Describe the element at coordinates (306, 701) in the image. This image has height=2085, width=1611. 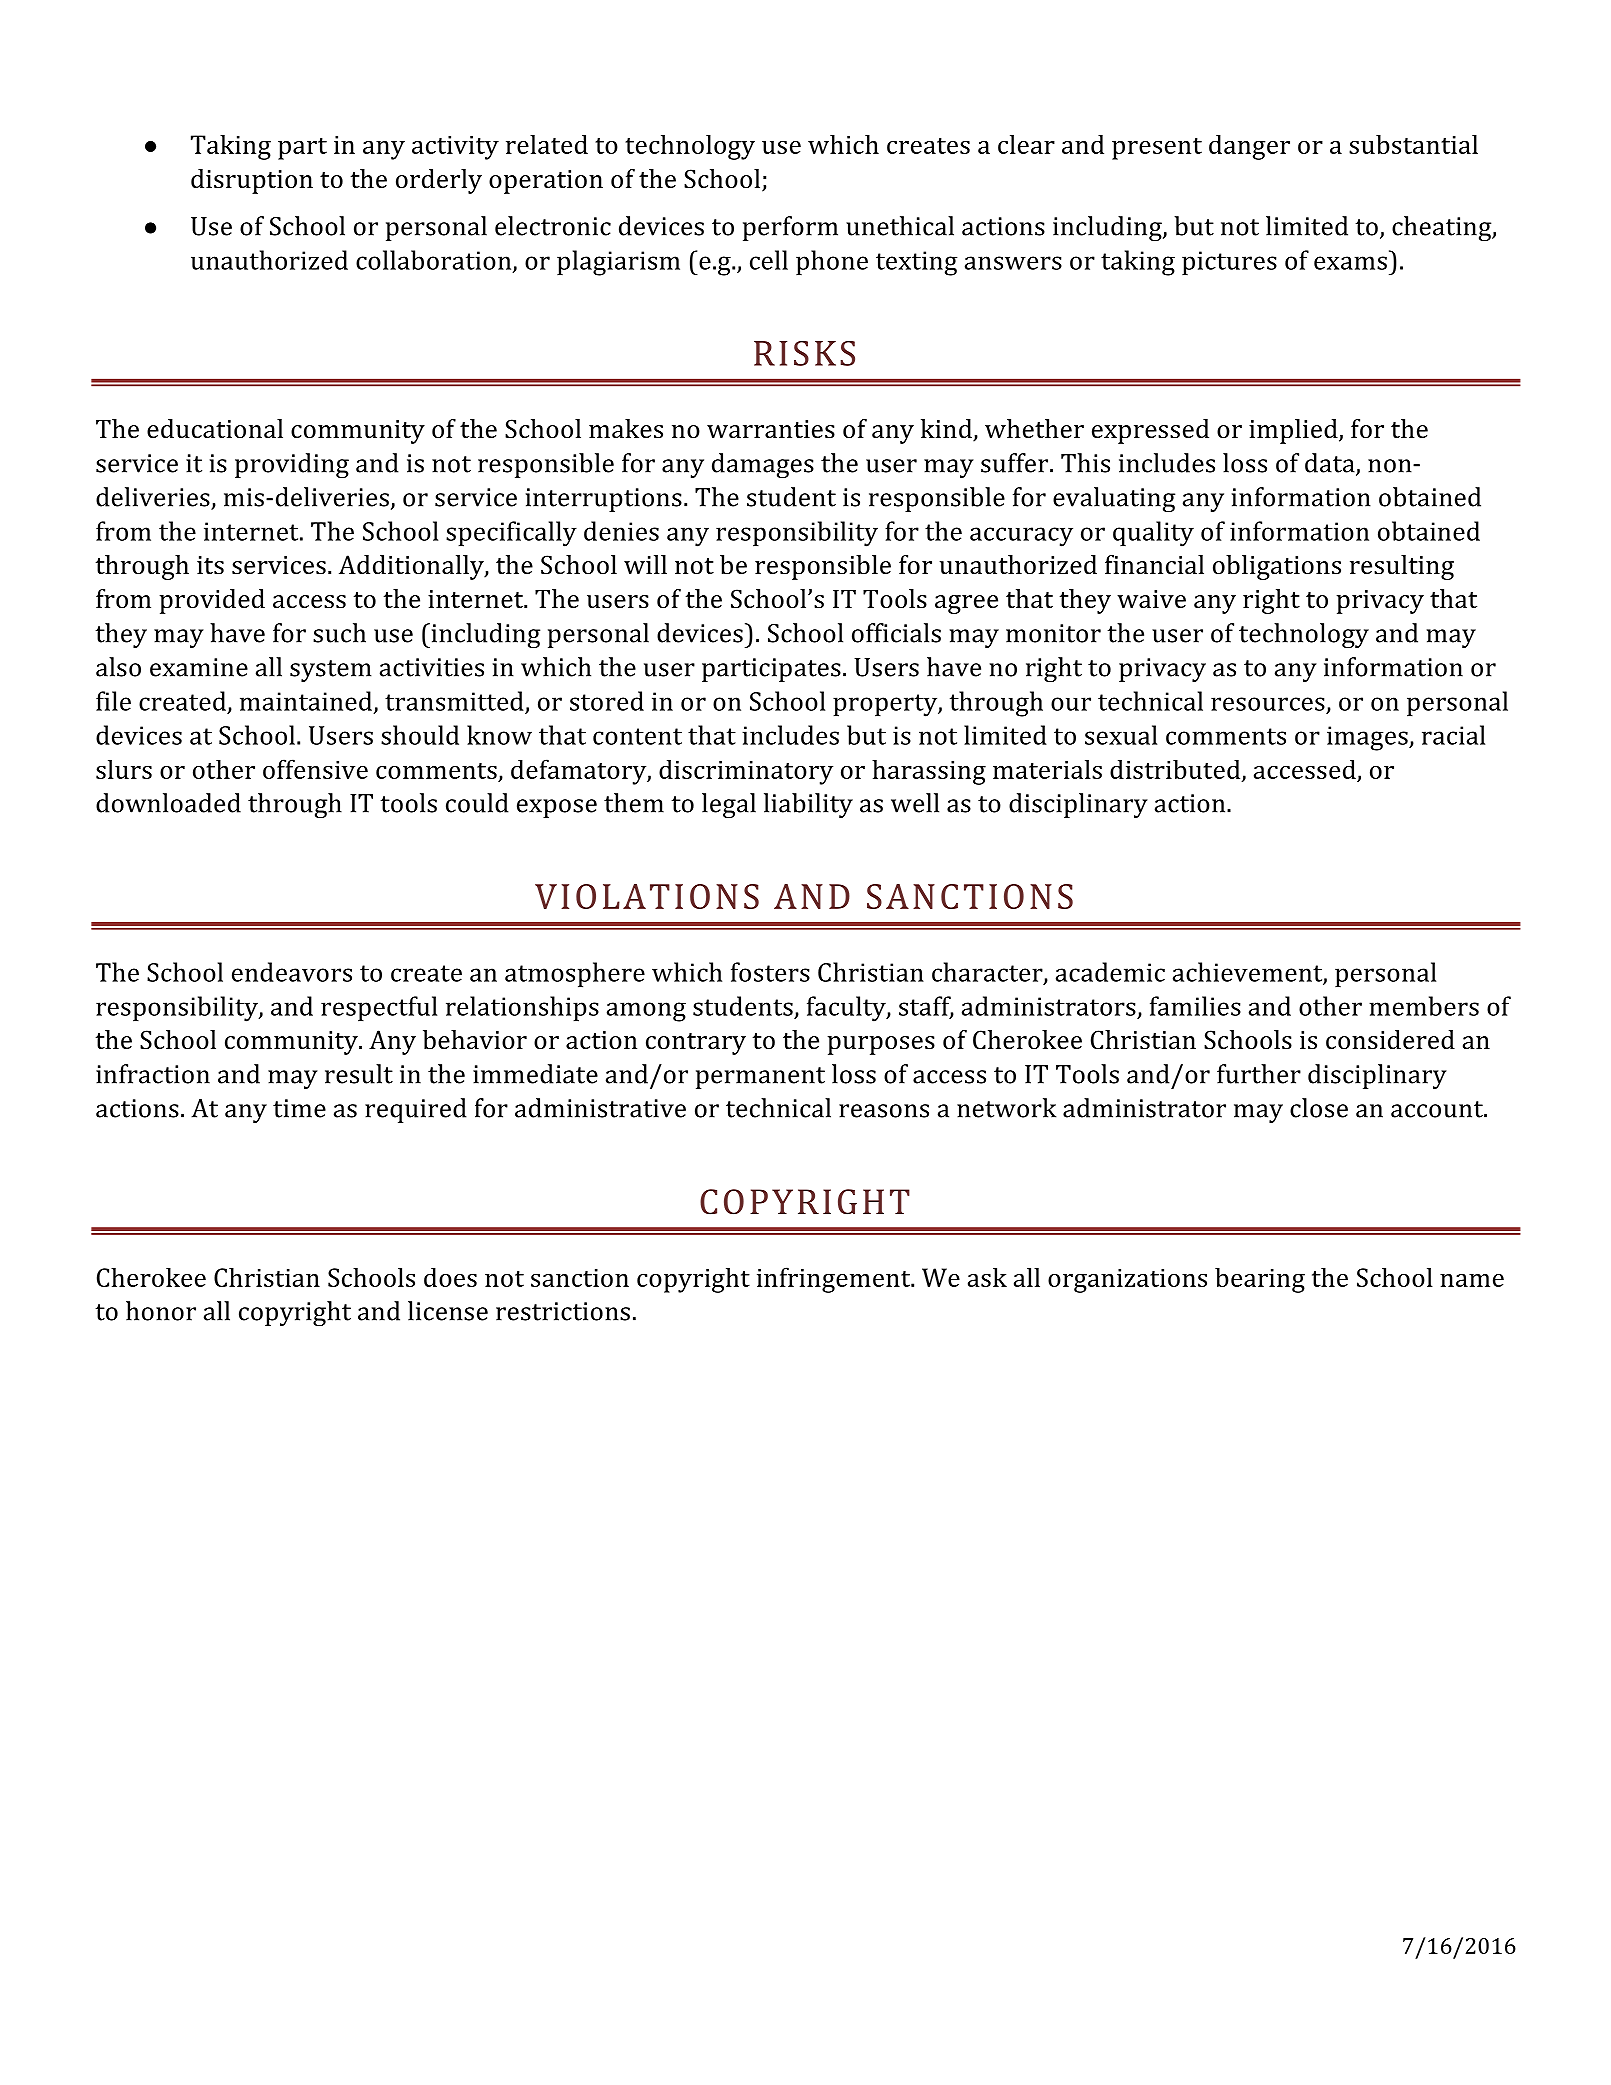
I see `maintained` at that location.
